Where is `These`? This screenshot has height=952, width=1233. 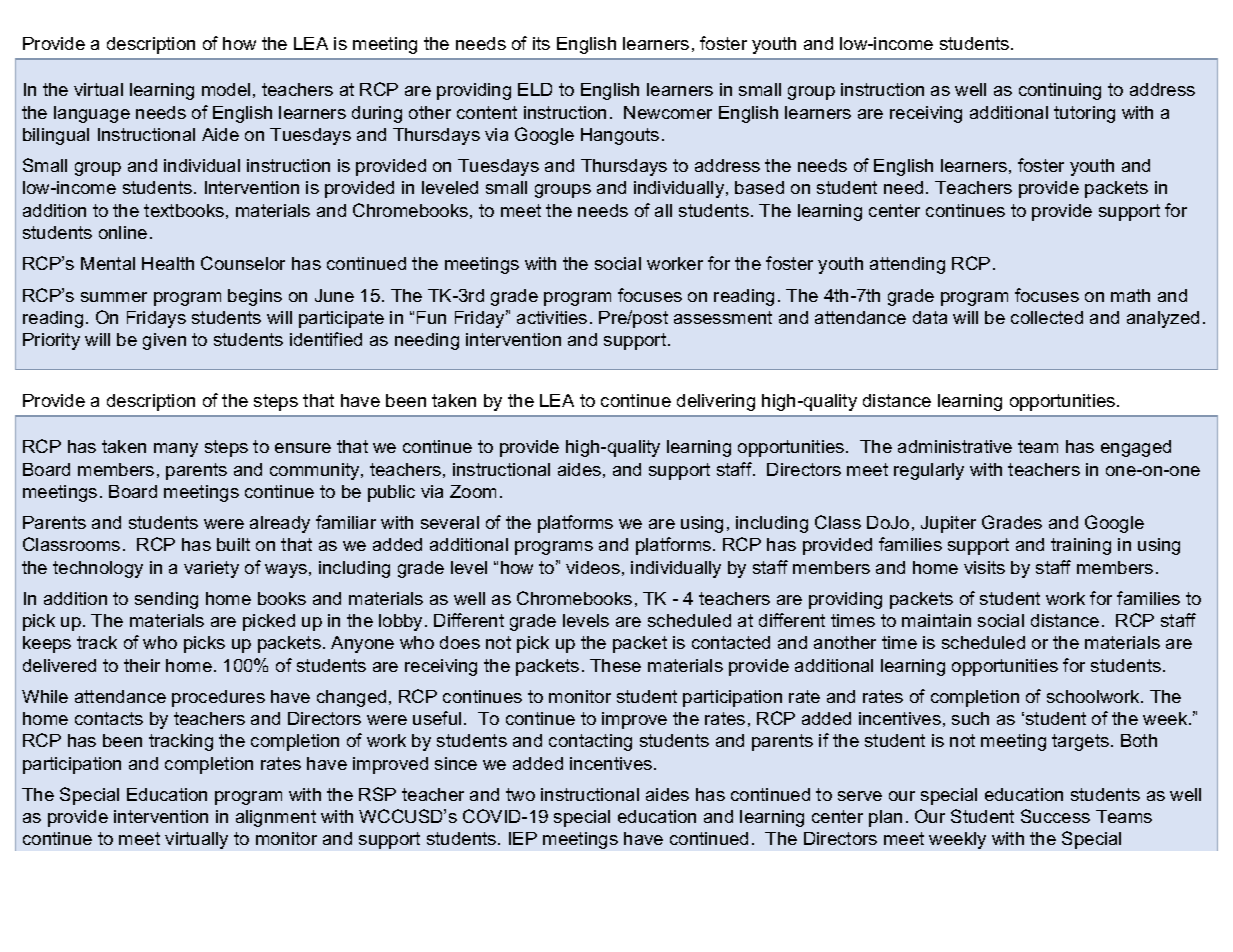 These is located at coordinates (615, 665).
